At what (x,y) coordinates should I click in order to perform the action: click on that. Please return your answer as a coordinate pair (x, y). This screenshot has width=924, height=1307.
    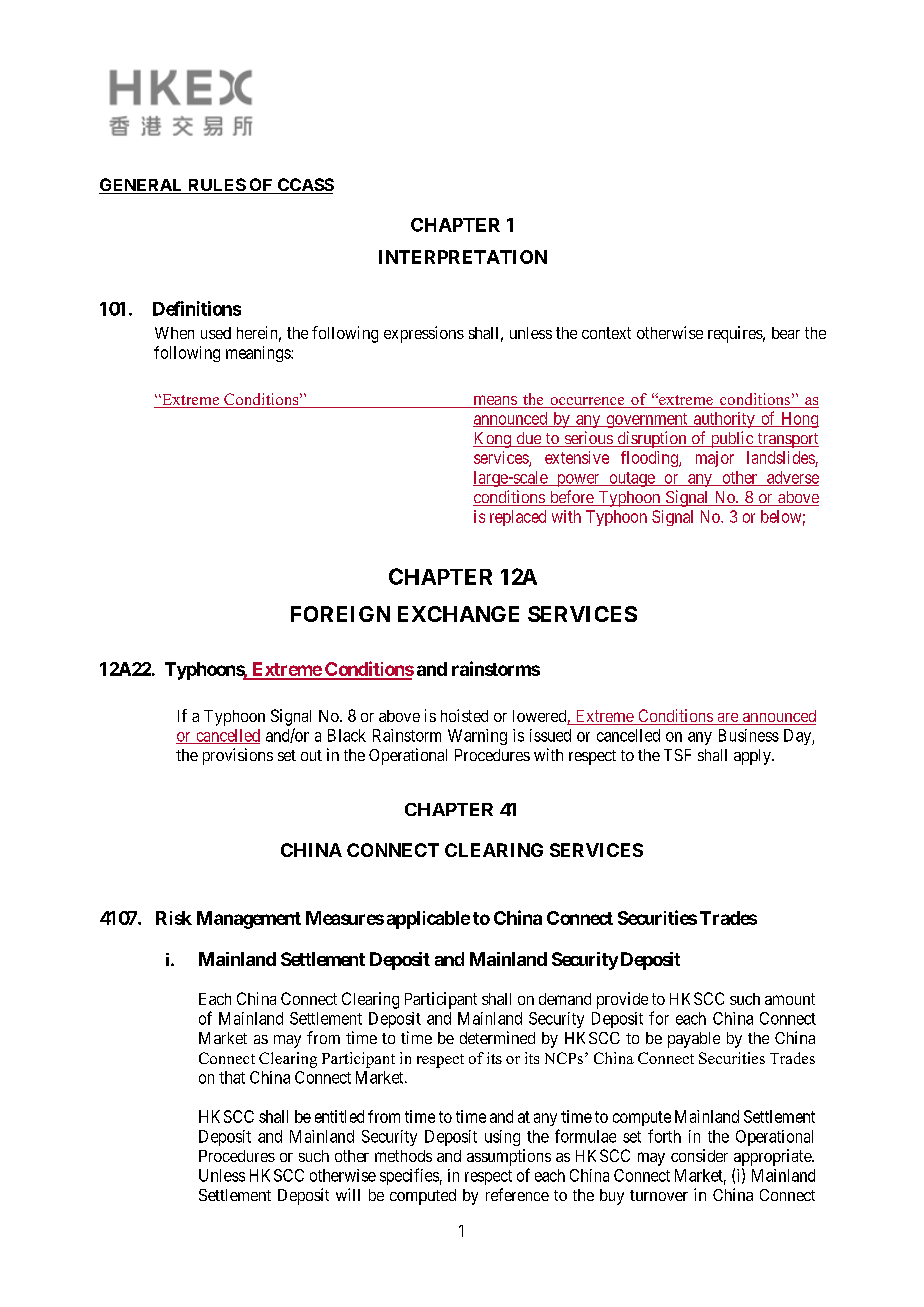
    Looking at the image, I should click on (232, 1077).
